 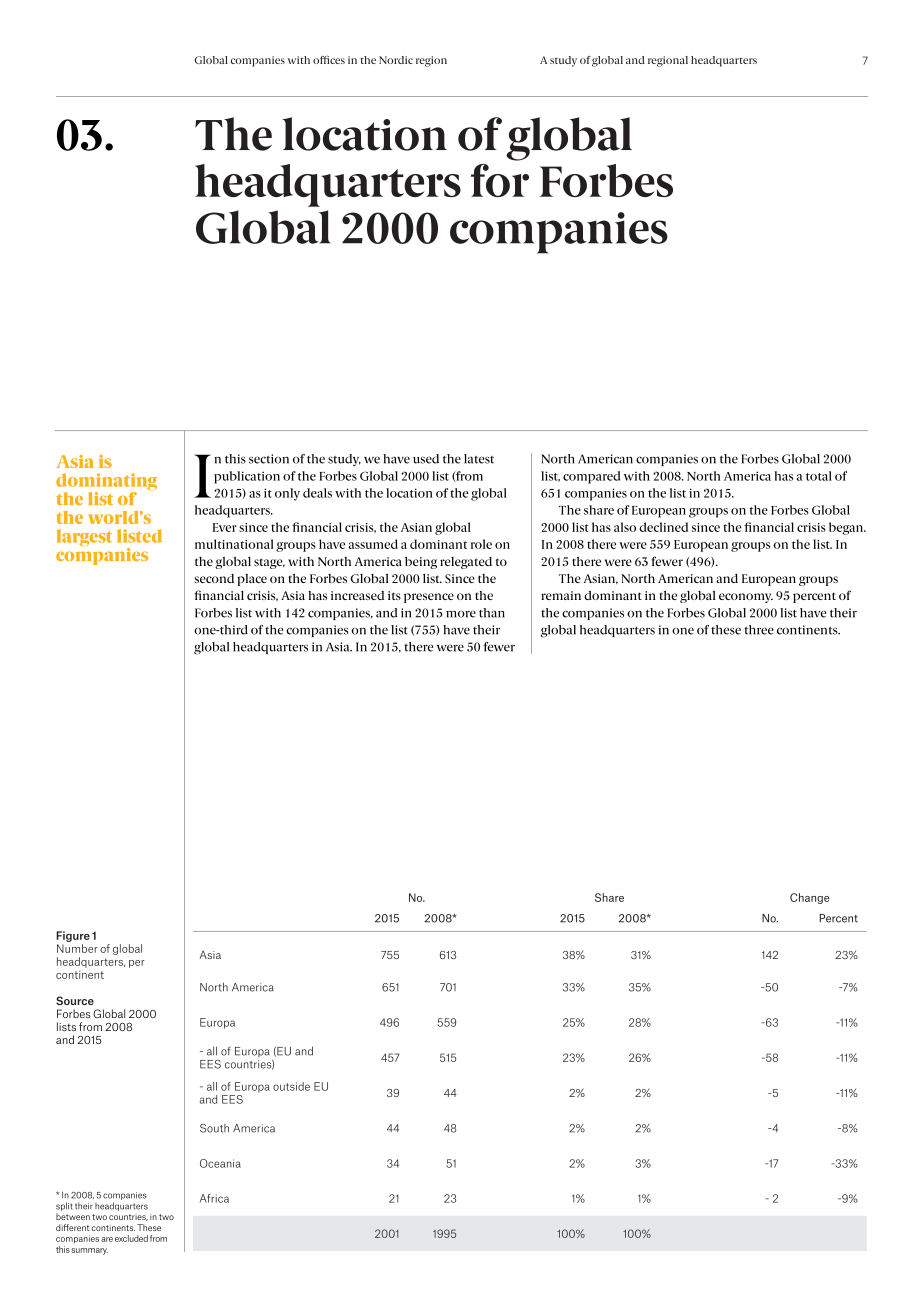 I want to click on used, so click(x=426, y=459).
